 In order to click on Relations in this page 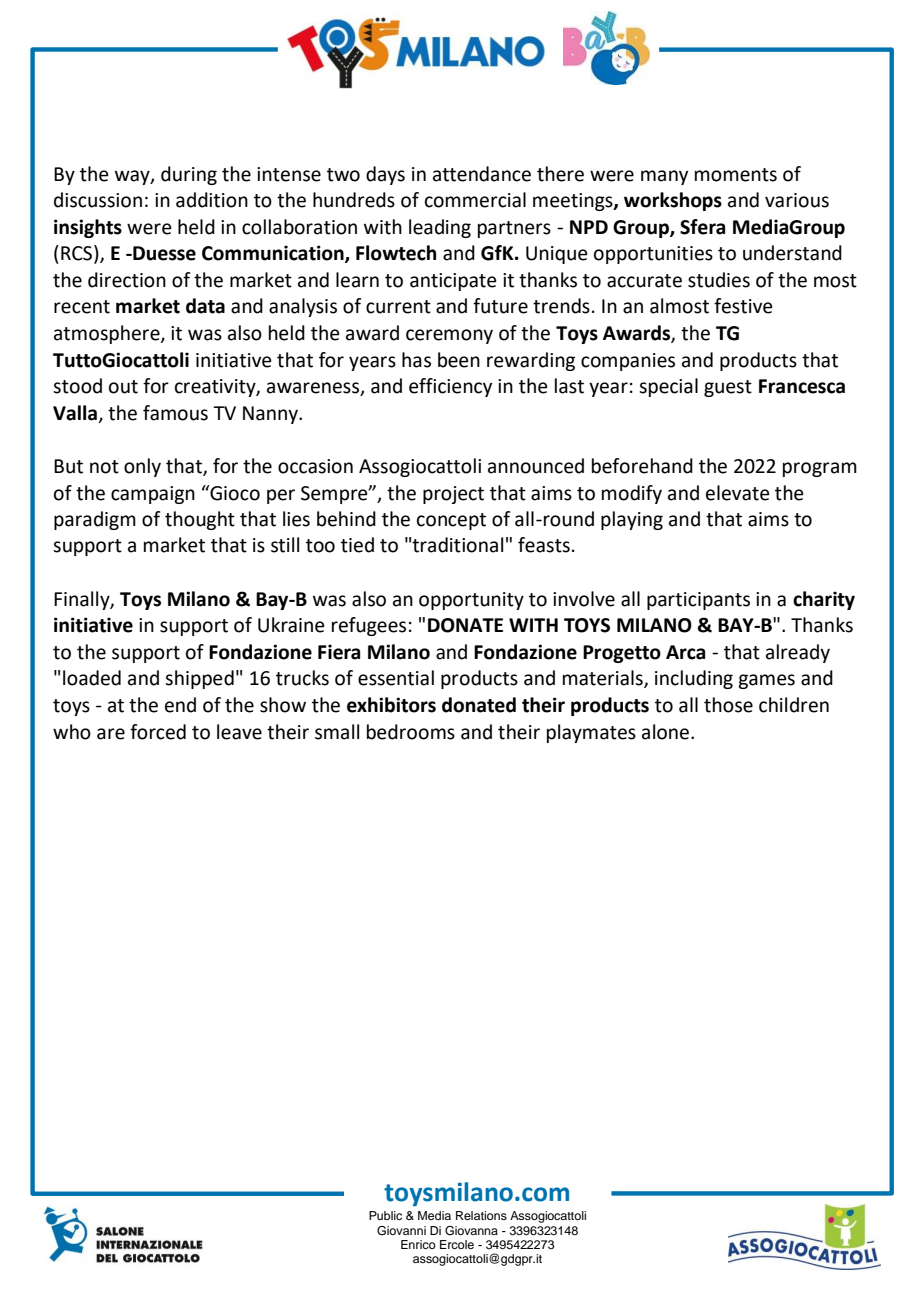, I will do `click(481, 1215)`.
